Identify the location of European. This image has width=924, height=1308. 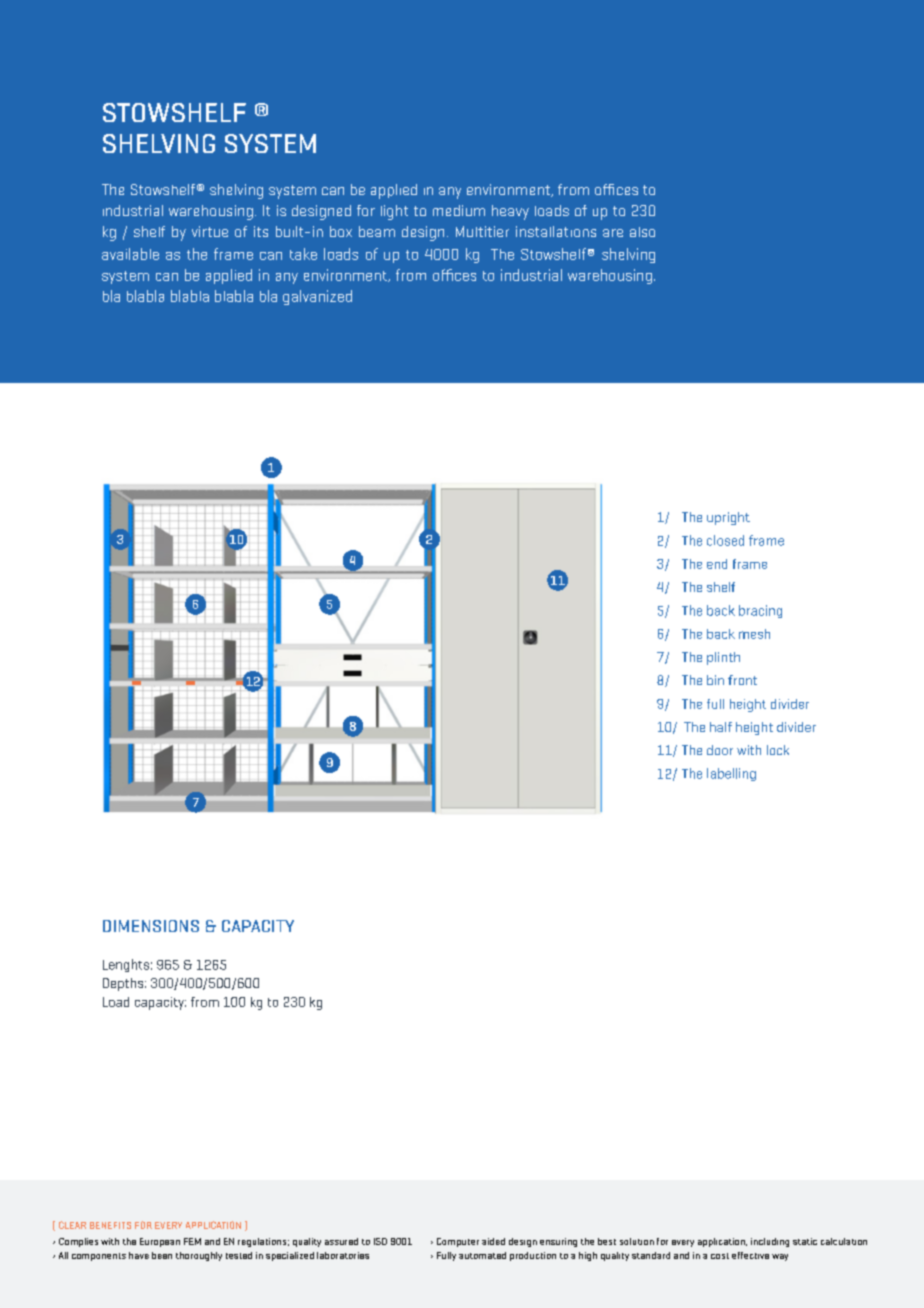
(160, 1242).
